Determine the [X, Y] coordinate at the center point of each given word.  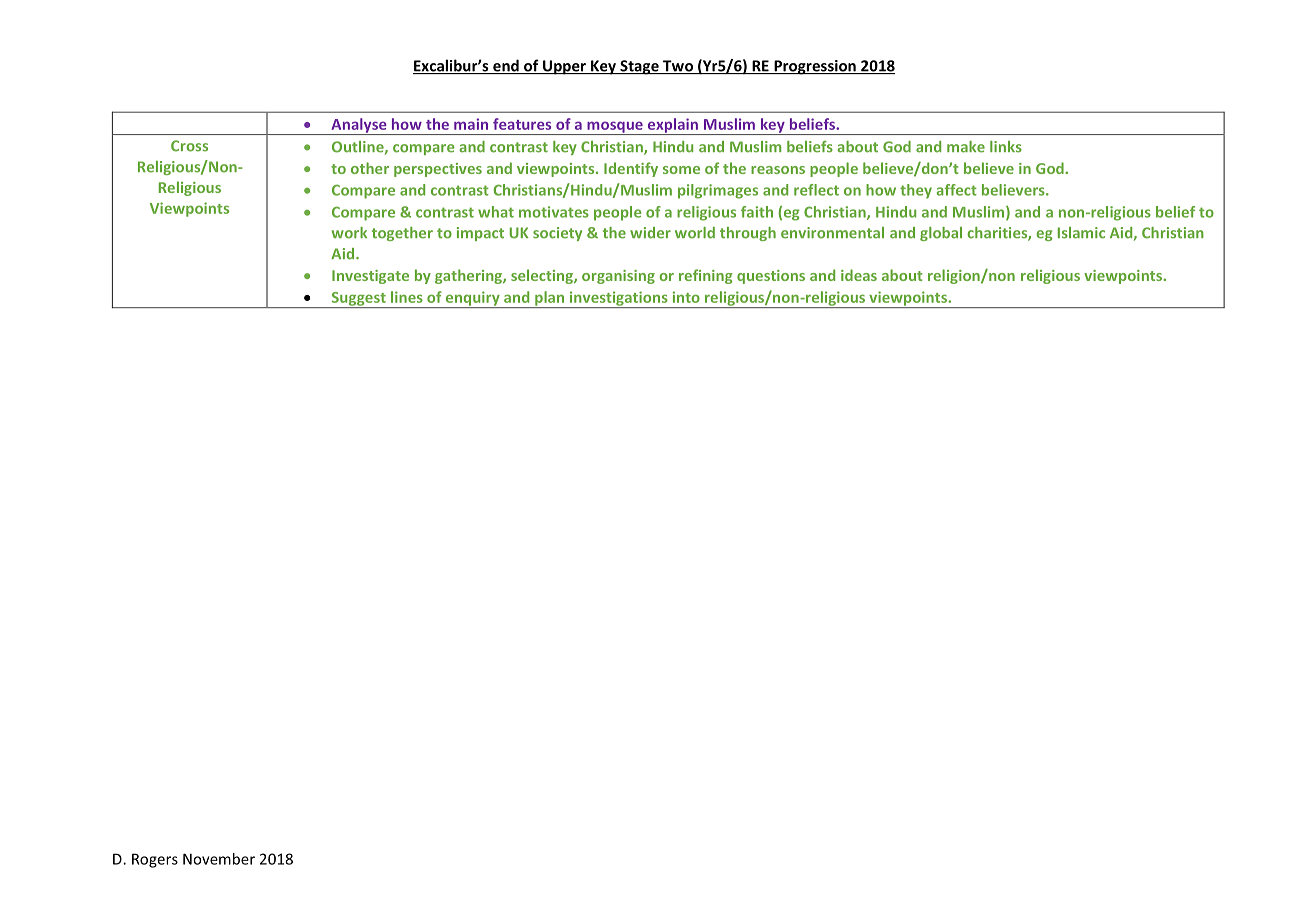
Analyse [359, 126]
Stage [639, 67]
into [686, 297]
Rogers [155, 860]
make [966, 147]
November [219, 859]
